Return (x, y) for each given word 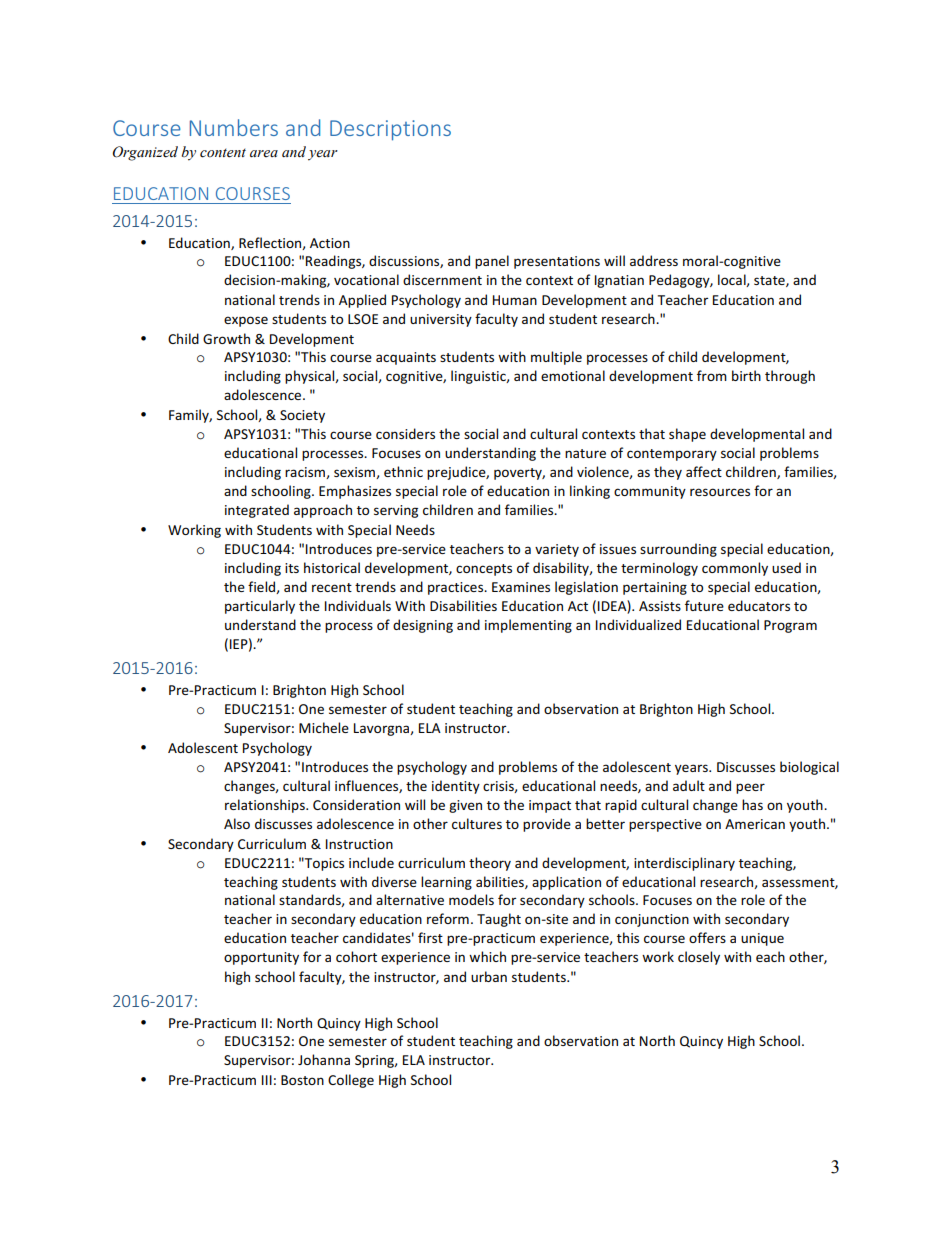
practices (457, 588)
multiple (556, 358)
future (704, 605)
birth (746, 375)
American (755, 824)
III (267, 1080)
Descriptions (390, 130)
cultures (477, 823)
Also (237, 823)
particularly (260, 607)
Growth (226, 338)
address (654, 260)
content (223, 153)
